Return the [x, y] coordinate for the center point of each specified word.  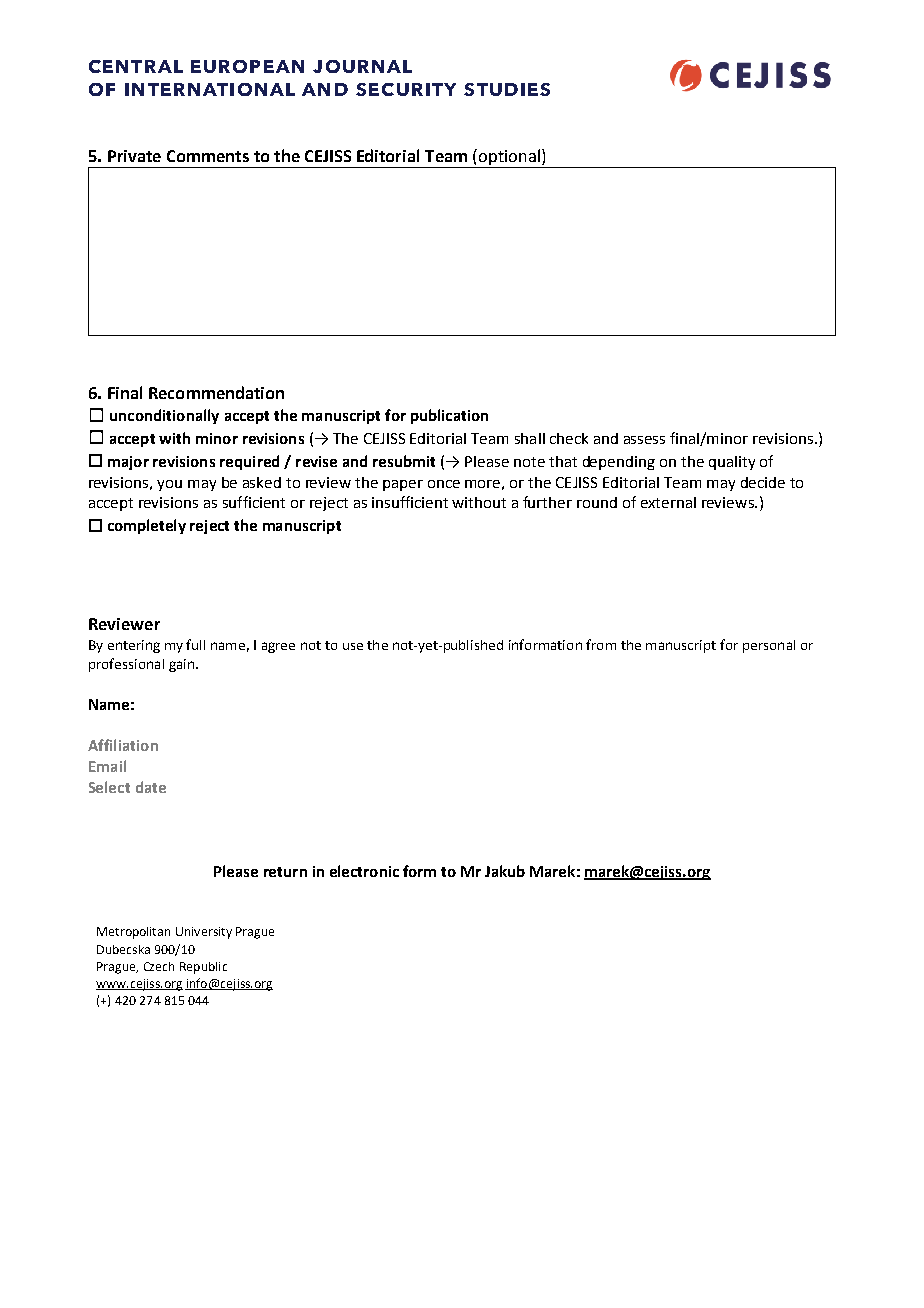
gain [181, 665]
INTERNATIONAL [210, 89]
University [204, 933]
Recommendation [216, 392]
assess [644, 440]
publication [449, 416]
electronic [364, 871]
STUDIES [507, 89]
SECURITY [406, 89]
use [353, 646]
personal [769, 646]
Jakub [505, 871]
